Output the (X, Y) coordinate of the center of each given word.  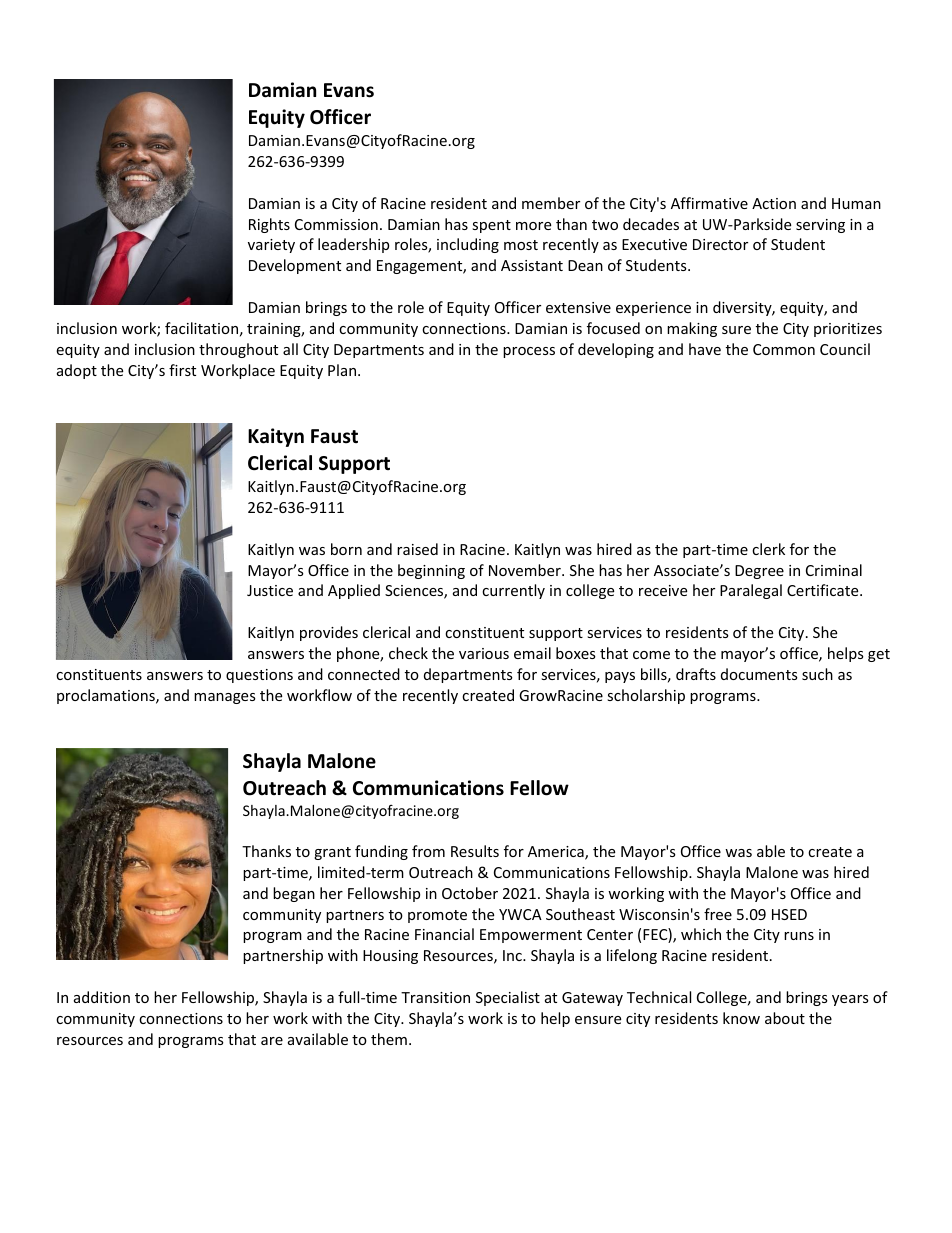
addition (102, 997)
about (785, 1018)
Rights (269, 225)
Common (784, 349)
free (718, 914)
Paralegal (751, 591)
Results (475, 851)
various (484, 653)
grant (332, 853)
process (529, 352)
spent (491, 226)
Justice (270, 590)
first (182, 370)
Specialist (508, 998)
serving (820, 226)
